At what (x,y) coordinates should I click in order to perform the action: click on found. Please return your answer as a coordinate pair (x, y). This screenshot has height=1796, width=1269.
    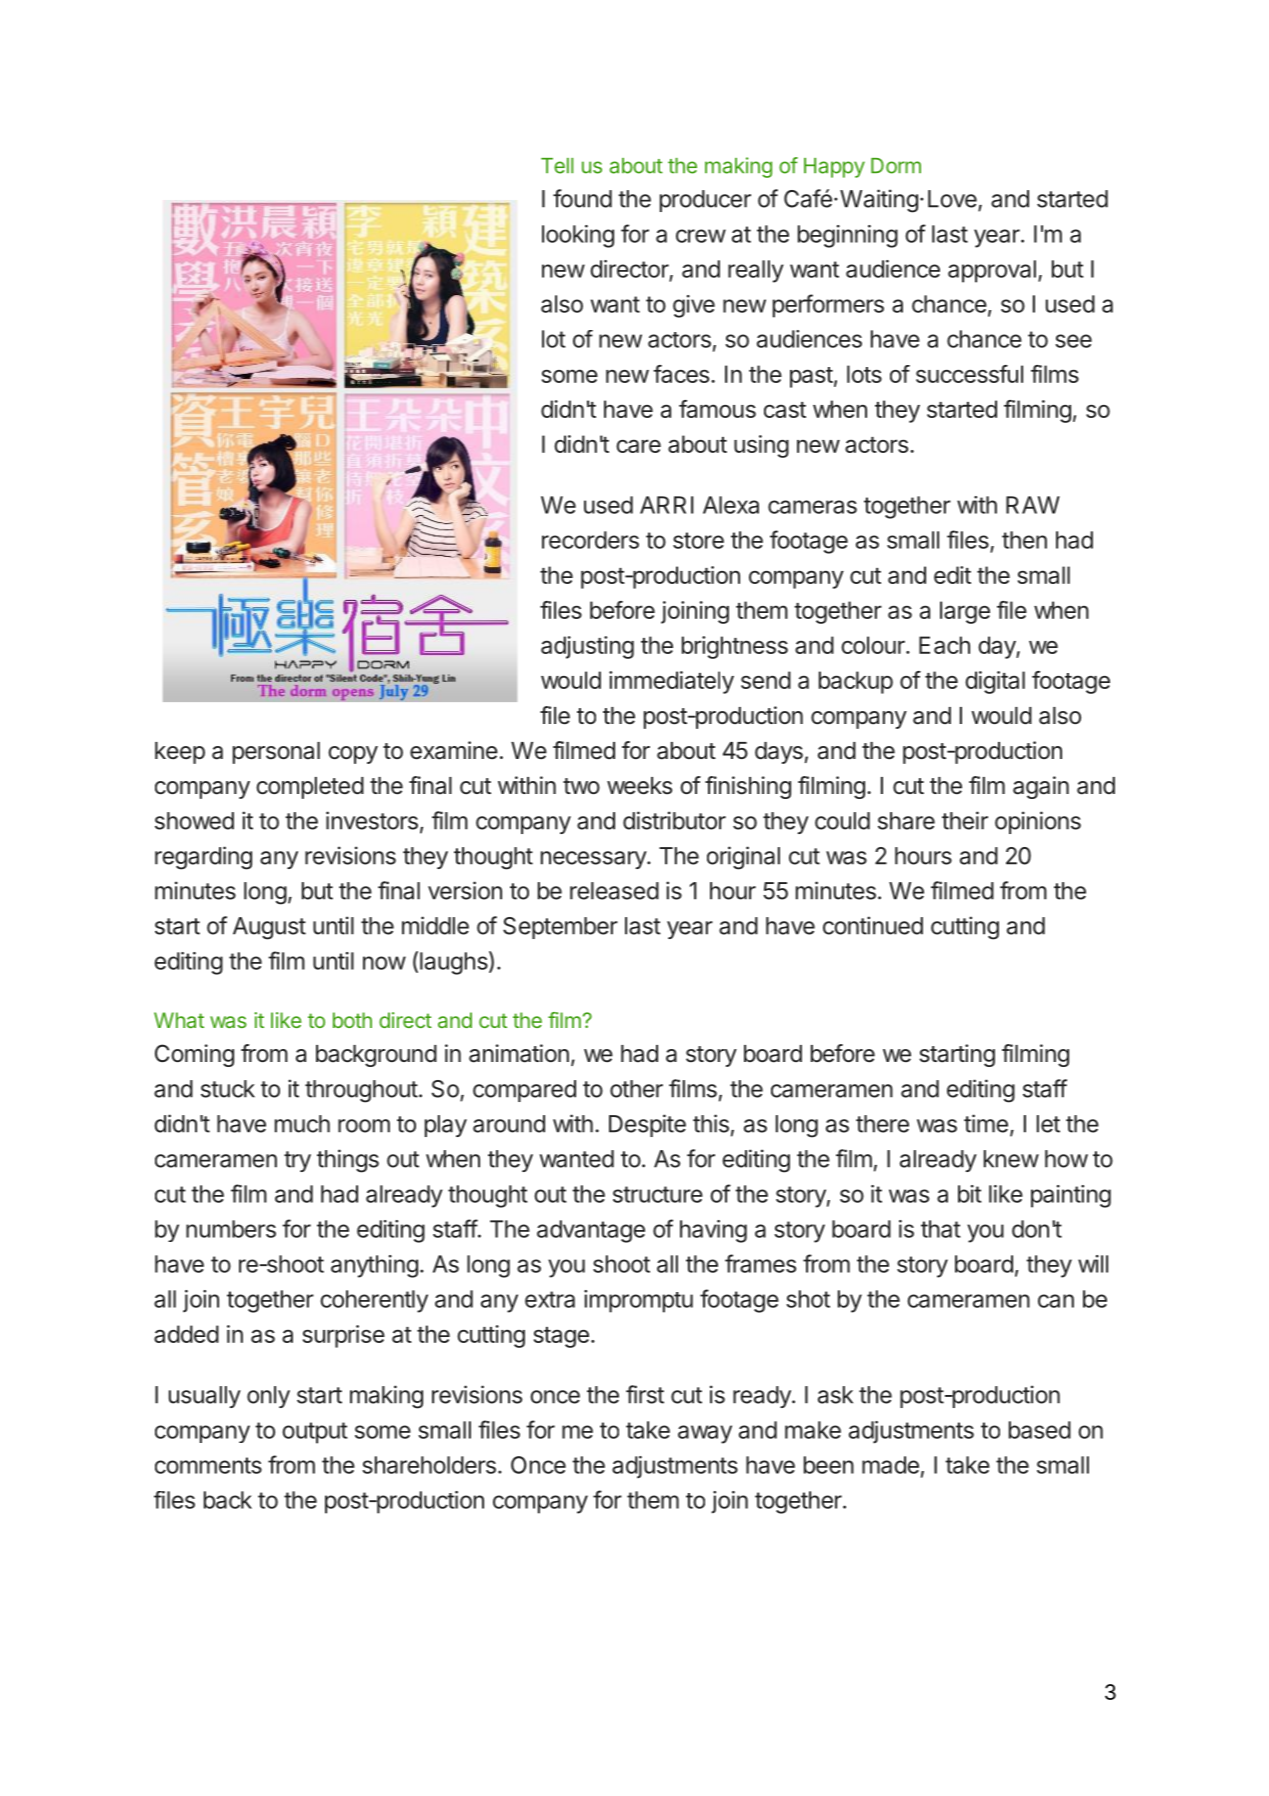
    Looking at the image, I should click on (582, 198).
